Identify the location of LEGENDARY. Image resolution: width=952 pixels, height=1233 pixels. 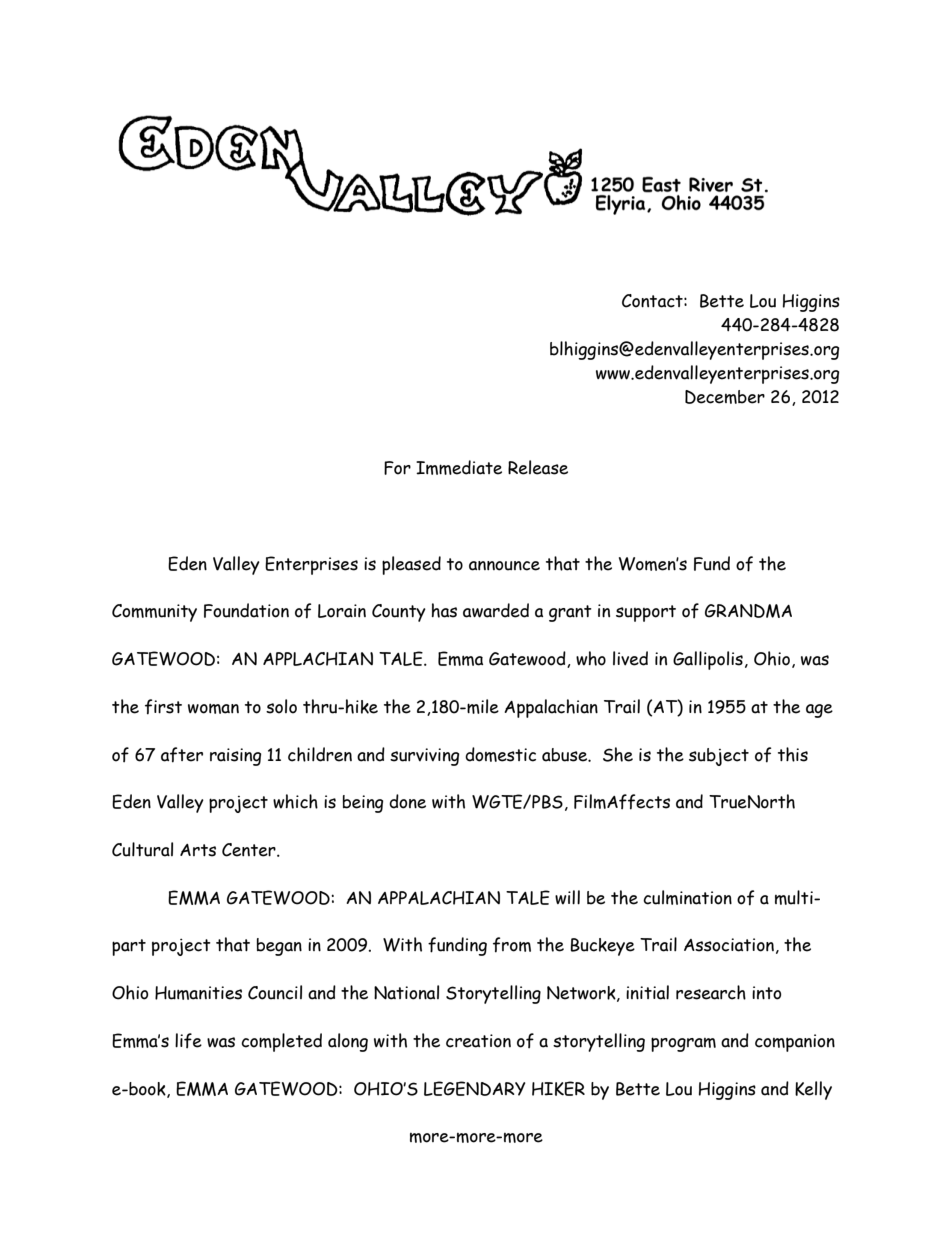
(475, 1088).
